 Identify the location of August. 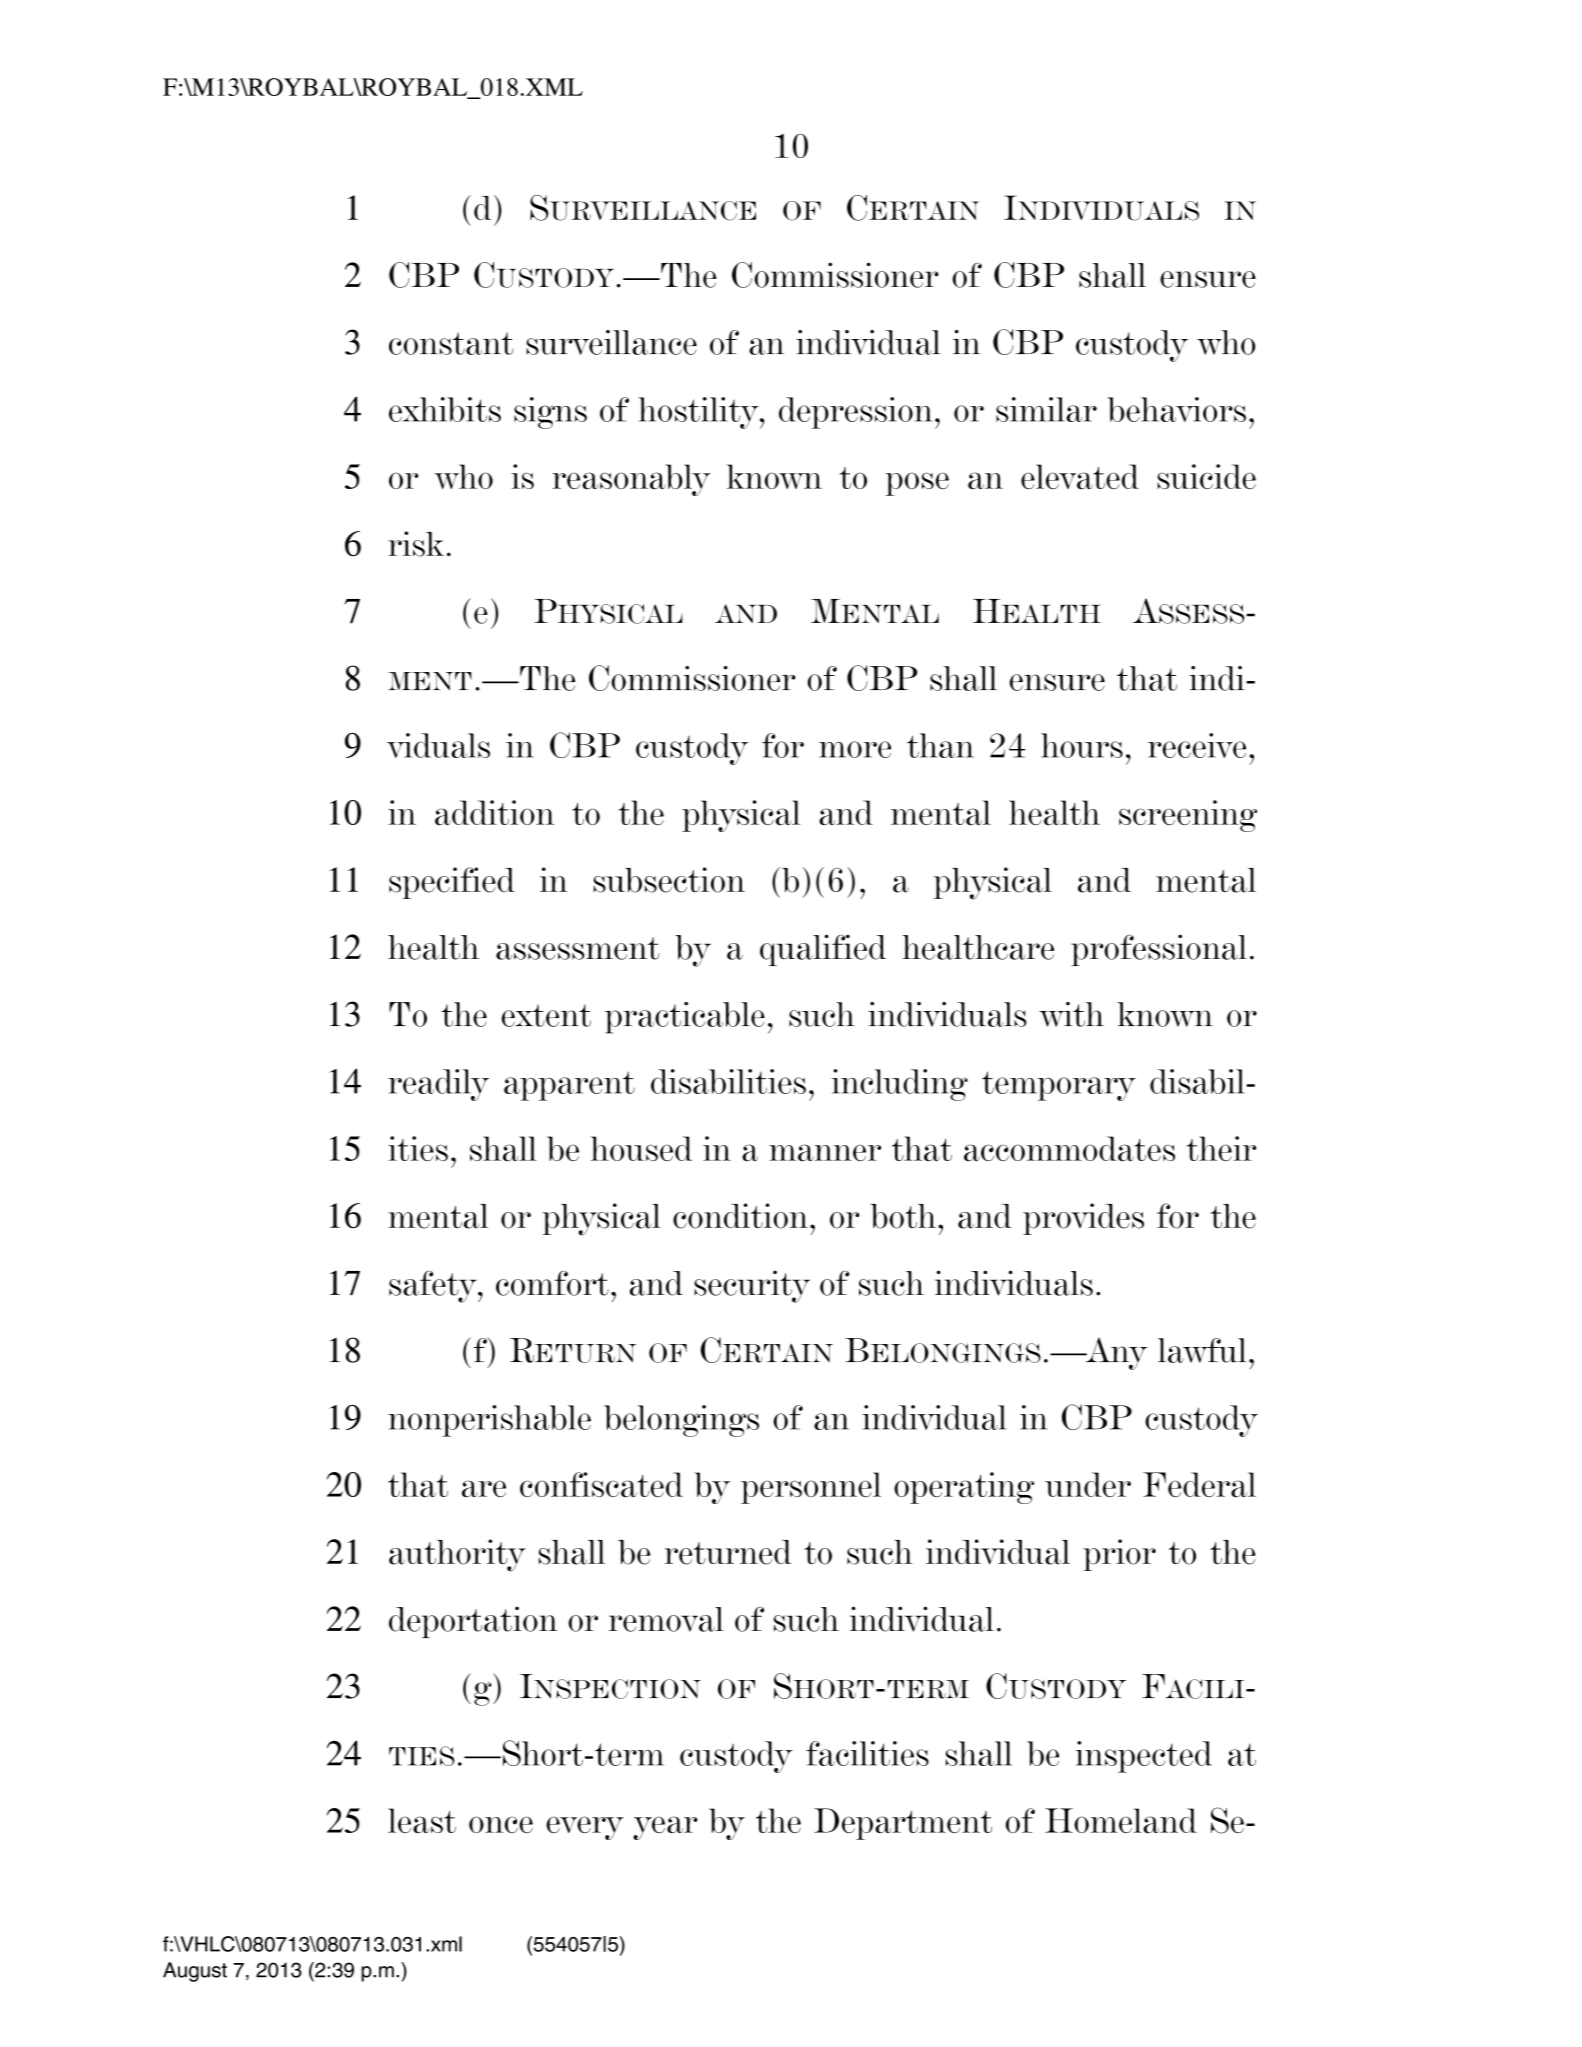
(195, 1972).
